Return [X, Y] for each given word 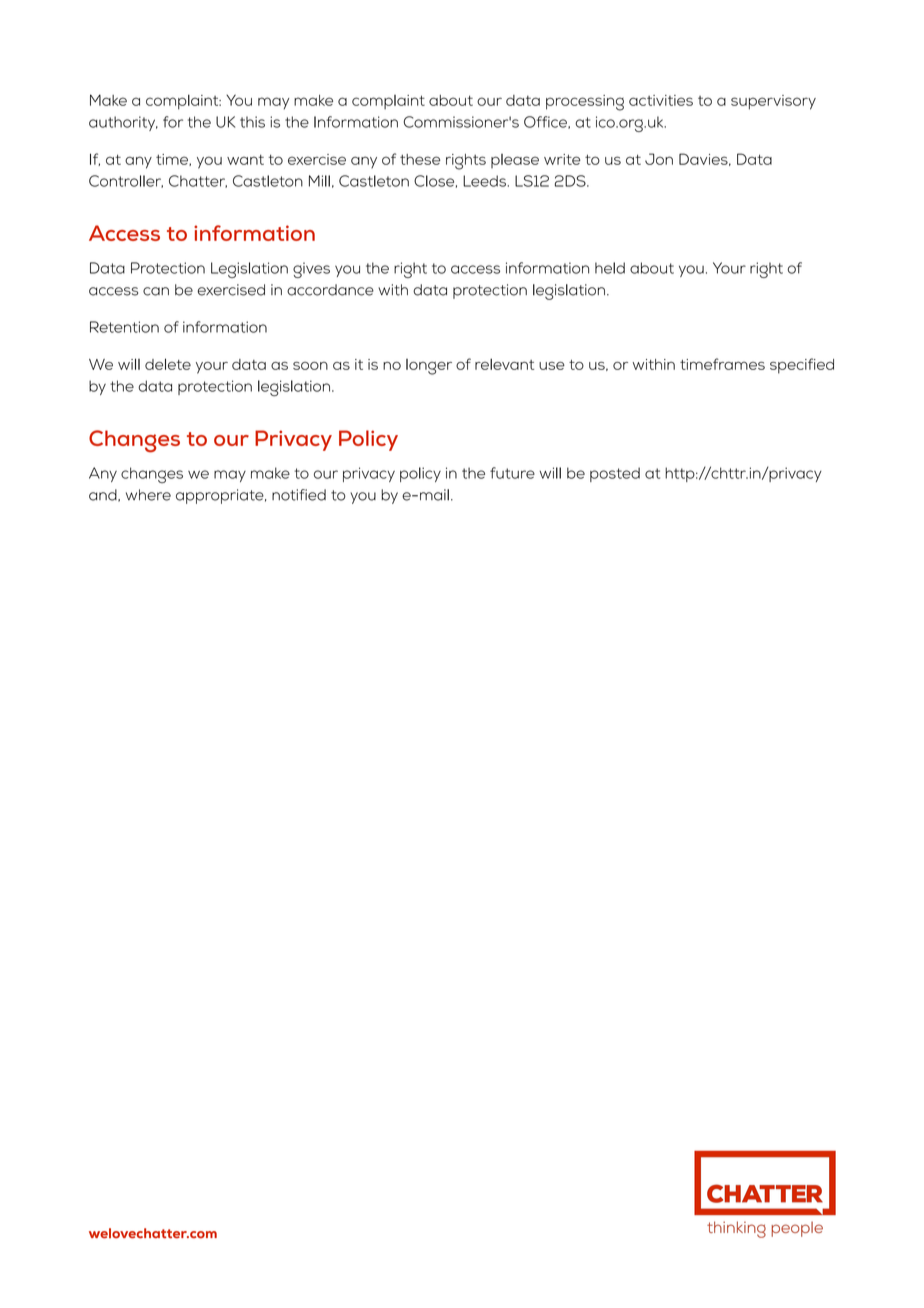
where [148, 495]
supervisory [773, 102]
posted [615, 474]
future [512, 473]
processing [585, 103]
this [252, 122]
